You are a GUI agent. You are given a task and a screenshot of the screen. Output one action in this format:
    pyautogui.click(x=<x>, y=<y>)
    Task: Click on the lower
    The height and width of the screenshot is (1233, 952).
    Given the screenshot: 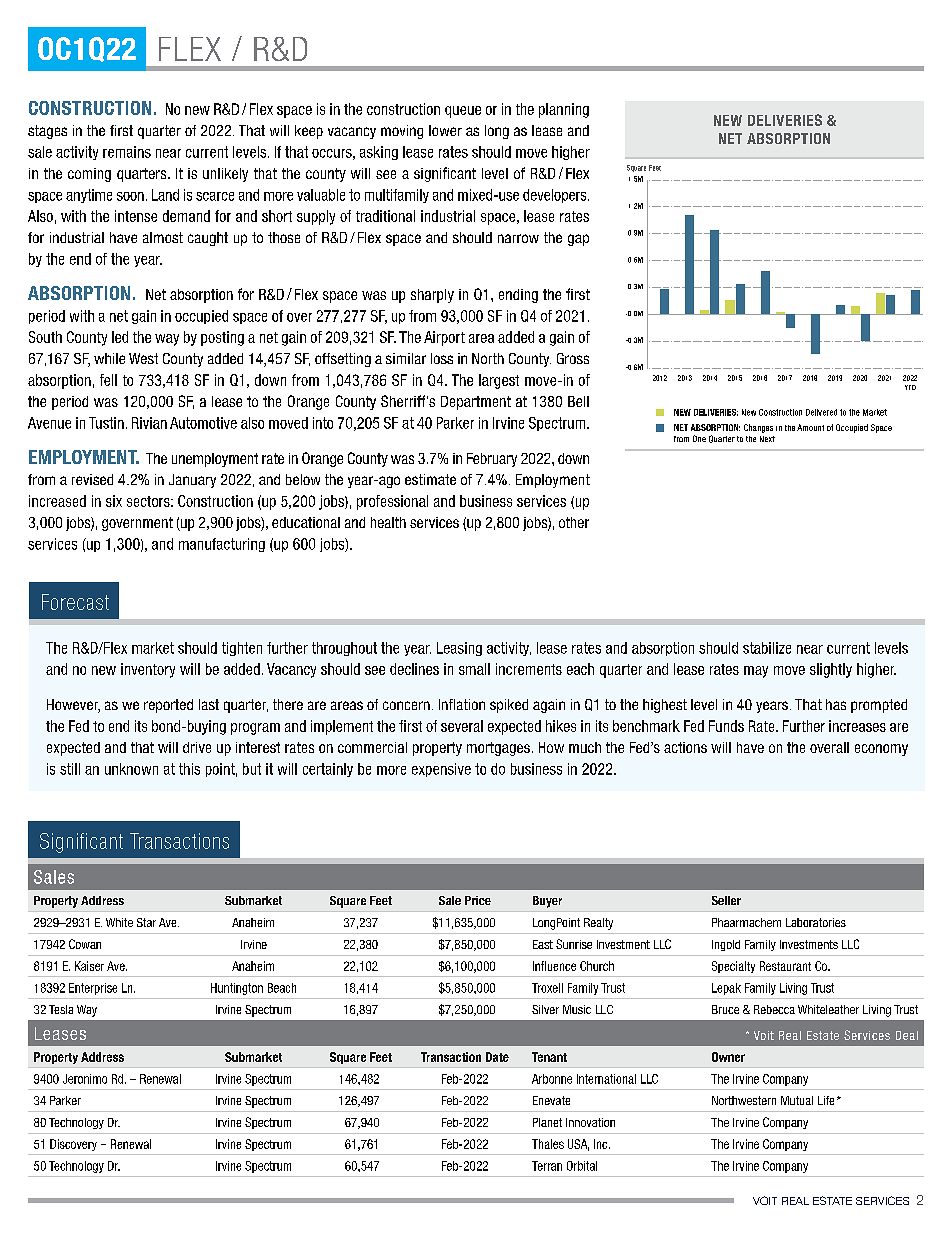 What is the action you would take?
    pyautogui.click(x=445, y=130)
